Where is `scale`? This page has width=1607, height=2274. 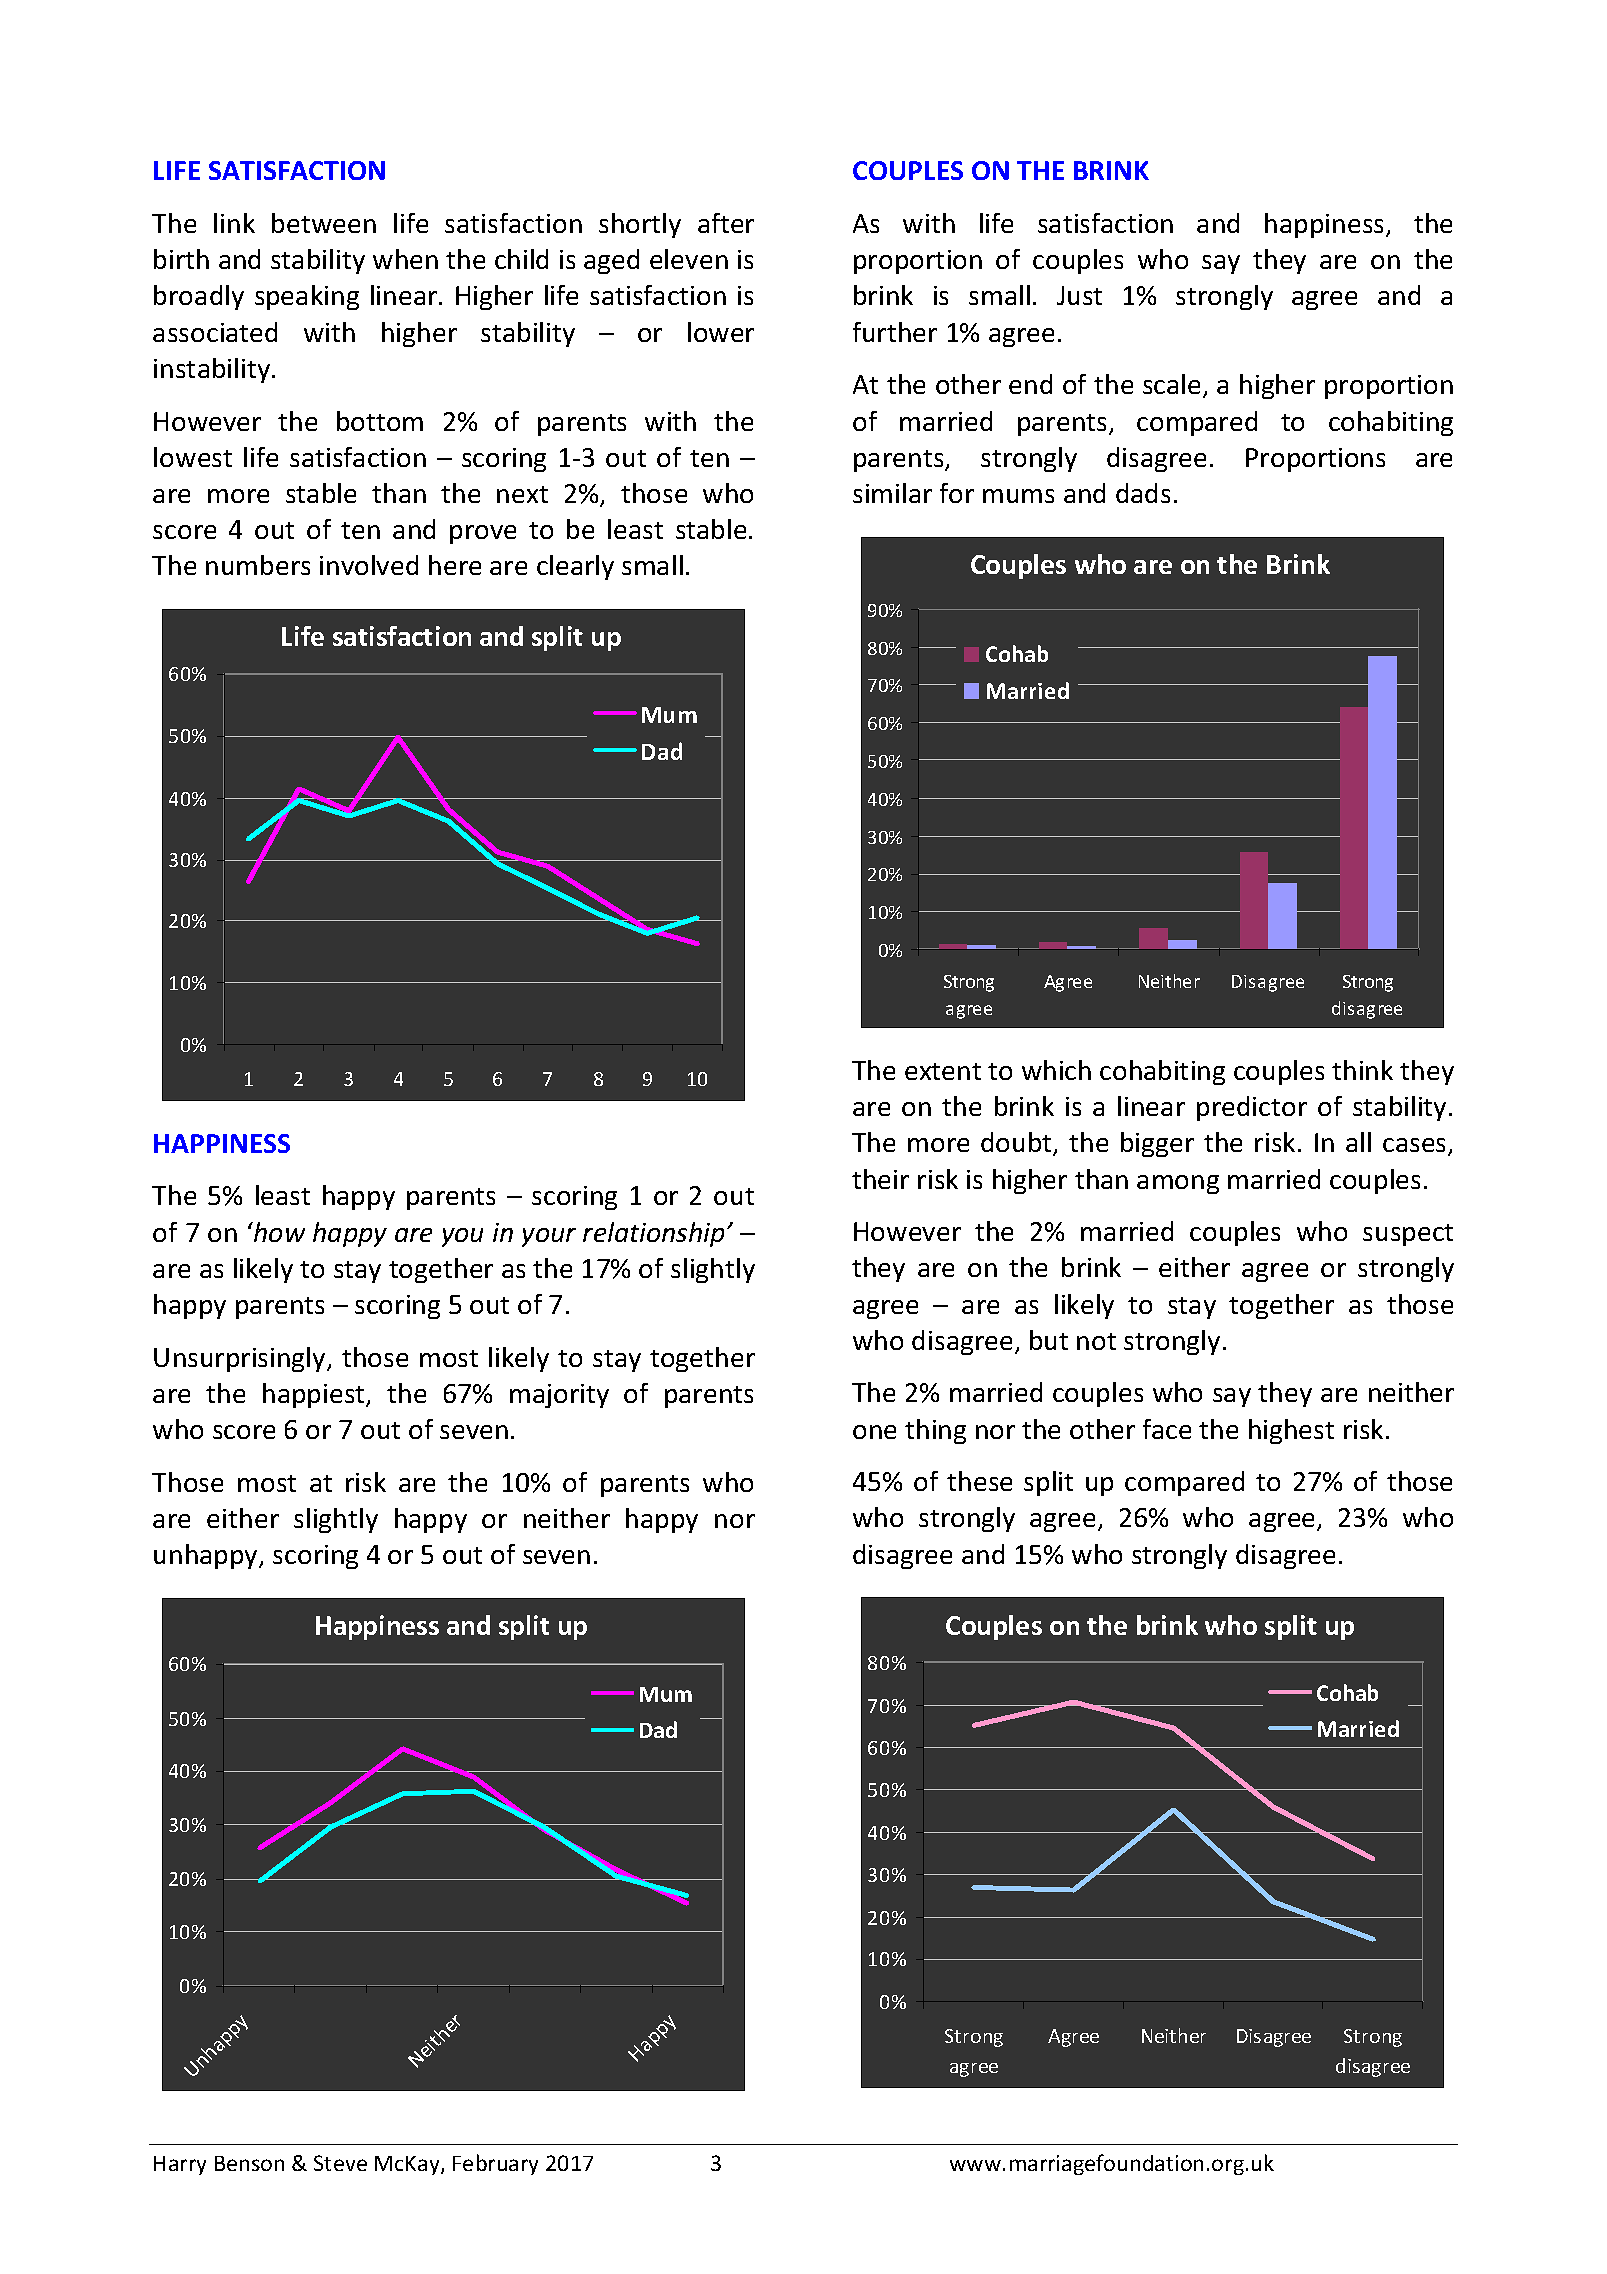 scale is located at coordinates (1171, 384).
